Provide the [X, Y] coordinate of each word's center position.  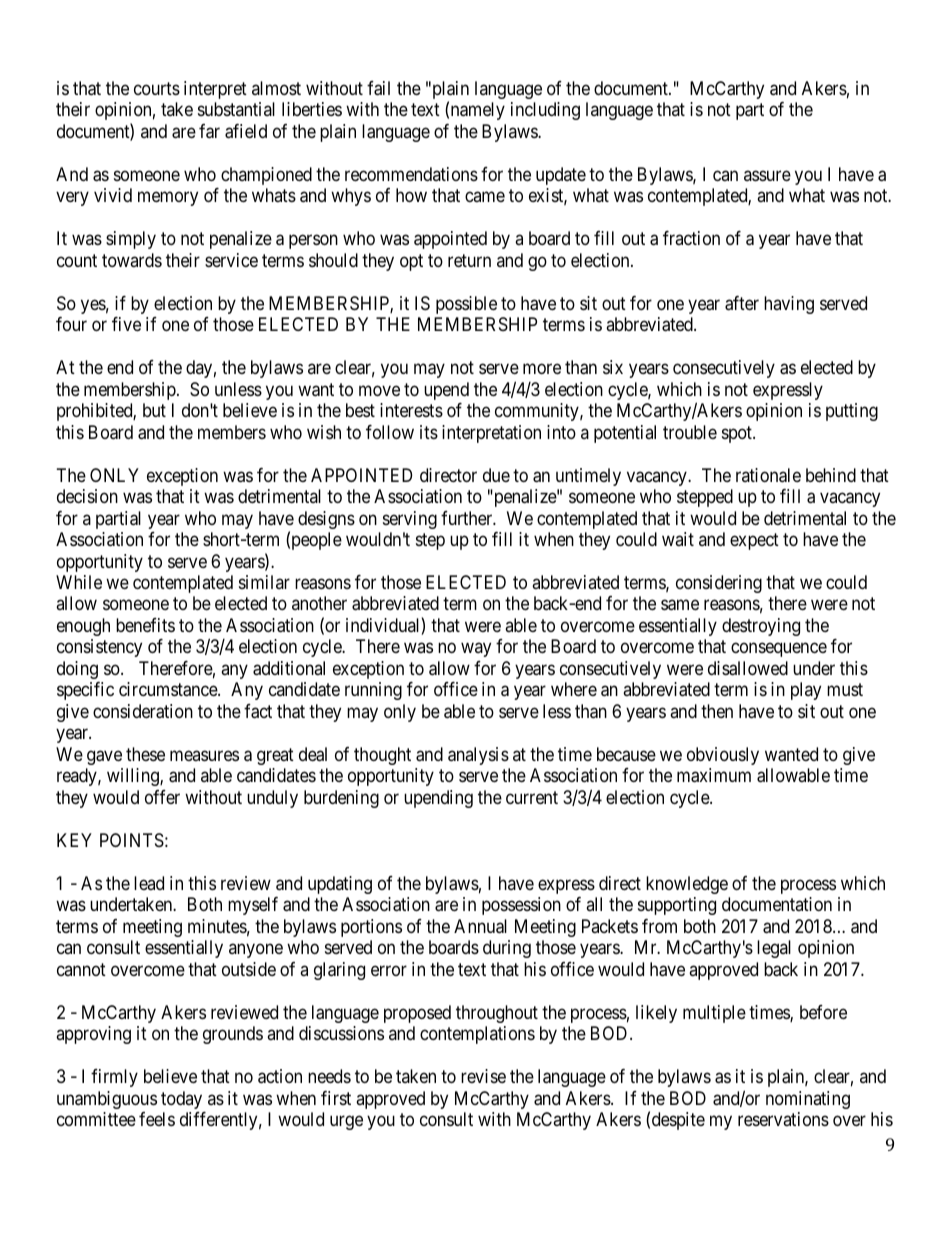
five [126, 324]
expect [754, 541]
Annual [480, 926]
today [181, 1100]
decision [87, 496]
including [545, 111]
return [469, 260]
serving [410, 520]
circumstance [169, 689]
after [742, 303]
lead [149, 883]
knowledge [687, 885]
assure [767, 175]
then [717, 711]
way [476, 650]
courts [157, 88]
